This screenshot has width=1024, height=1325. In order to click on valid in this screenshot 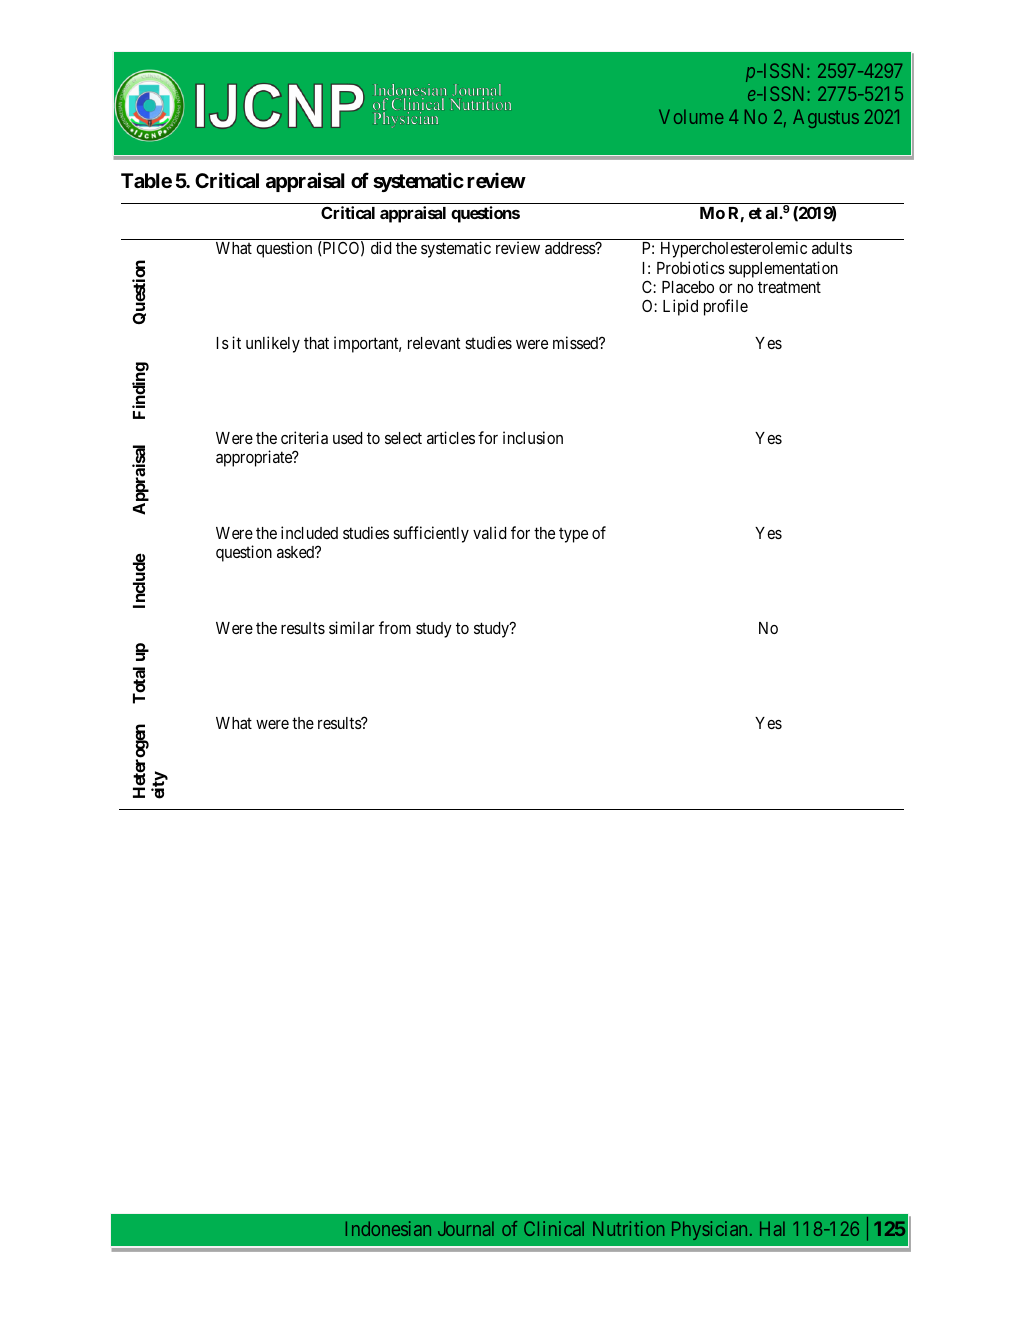, I will do `click(489, 532)`.
